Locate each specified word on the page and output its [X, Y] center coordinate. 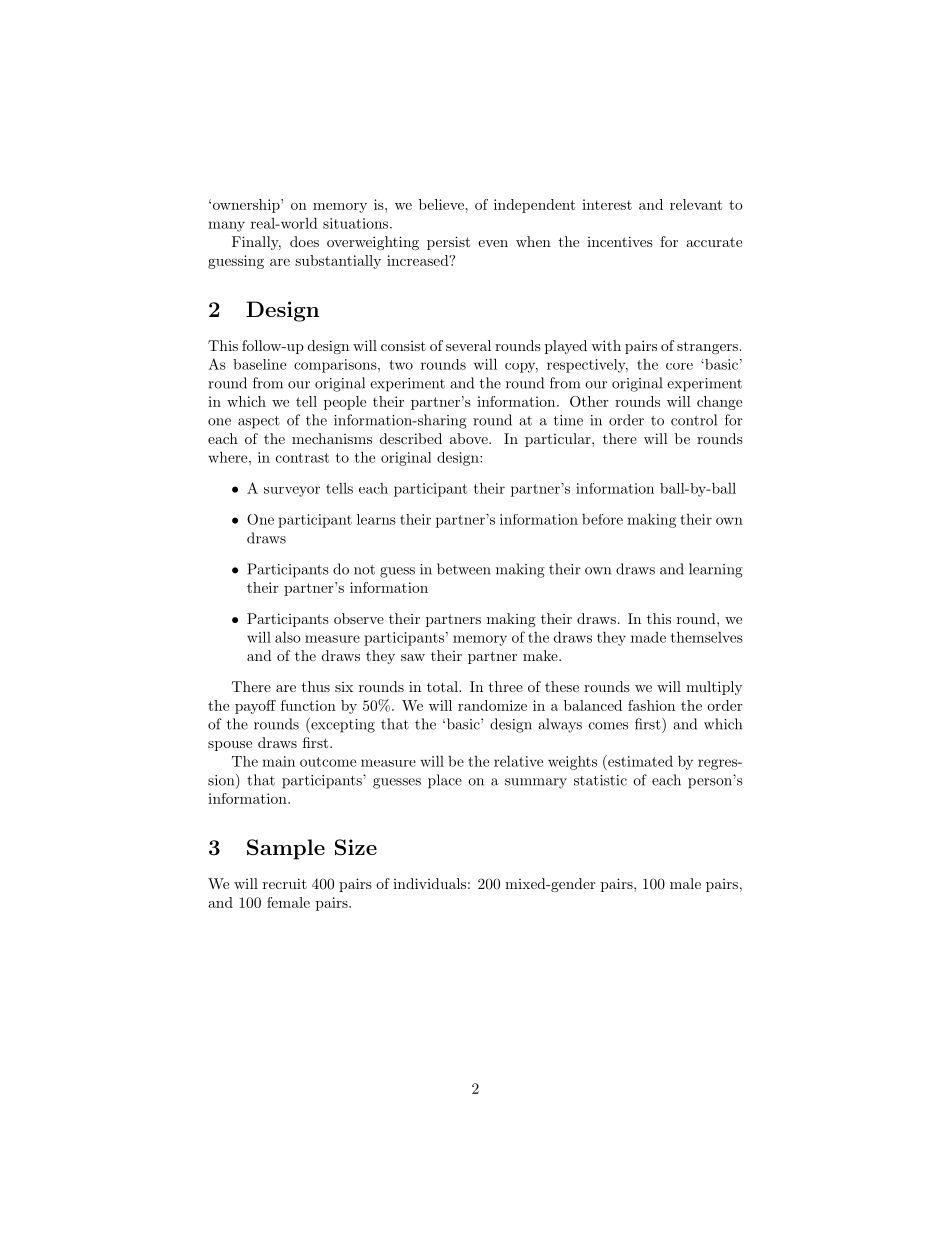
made [648, 637]
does [304, 241]
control [694, 420]
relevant [696, 204]
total [443, 686]
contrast [302, 458]
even [493, 243]
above [470, 438]
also [288, 637]
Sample [286, 849]
